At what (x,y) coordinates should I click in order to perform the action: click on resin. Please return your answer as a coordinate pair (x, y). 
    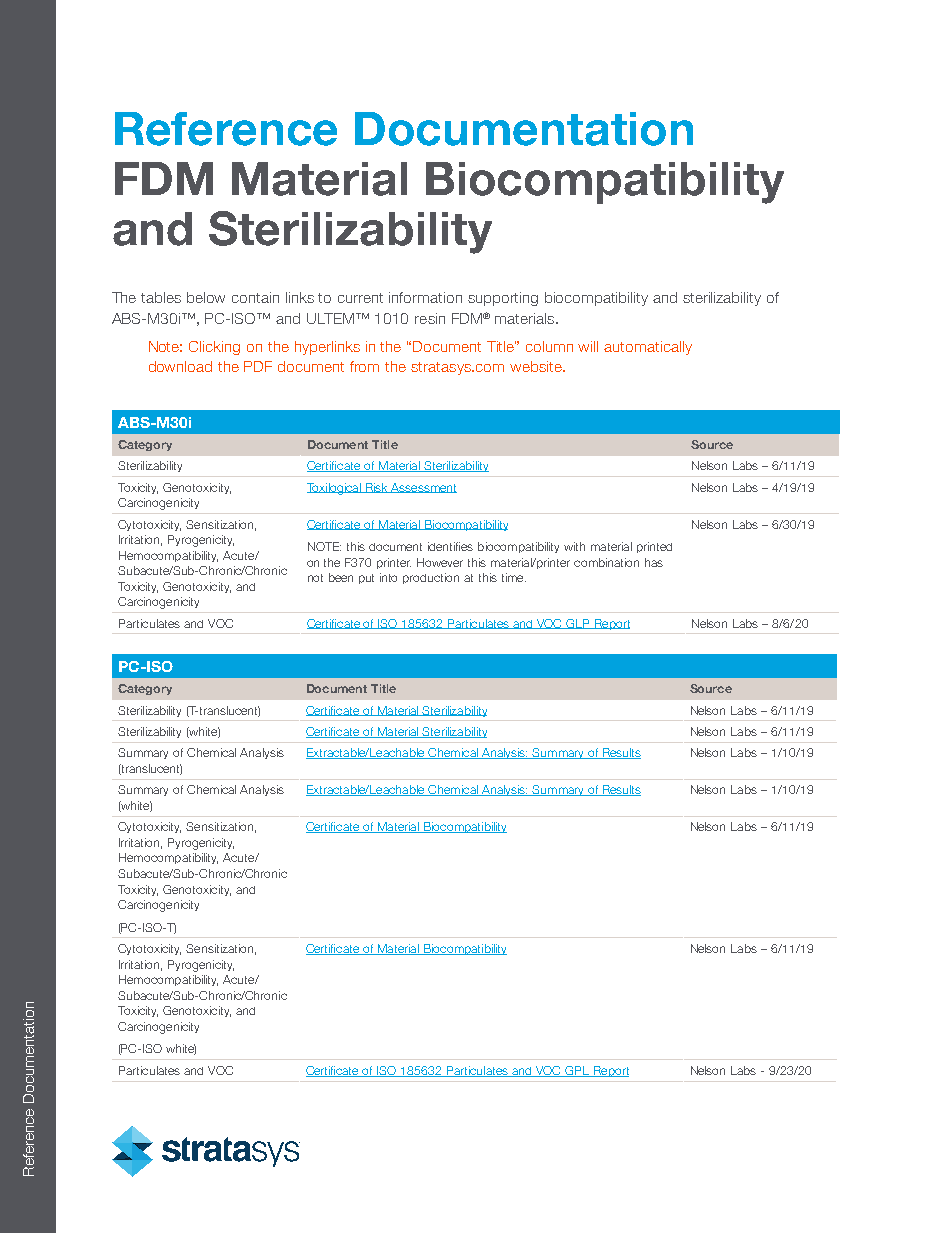
    Looking at the image, I should click on (430, 318).
